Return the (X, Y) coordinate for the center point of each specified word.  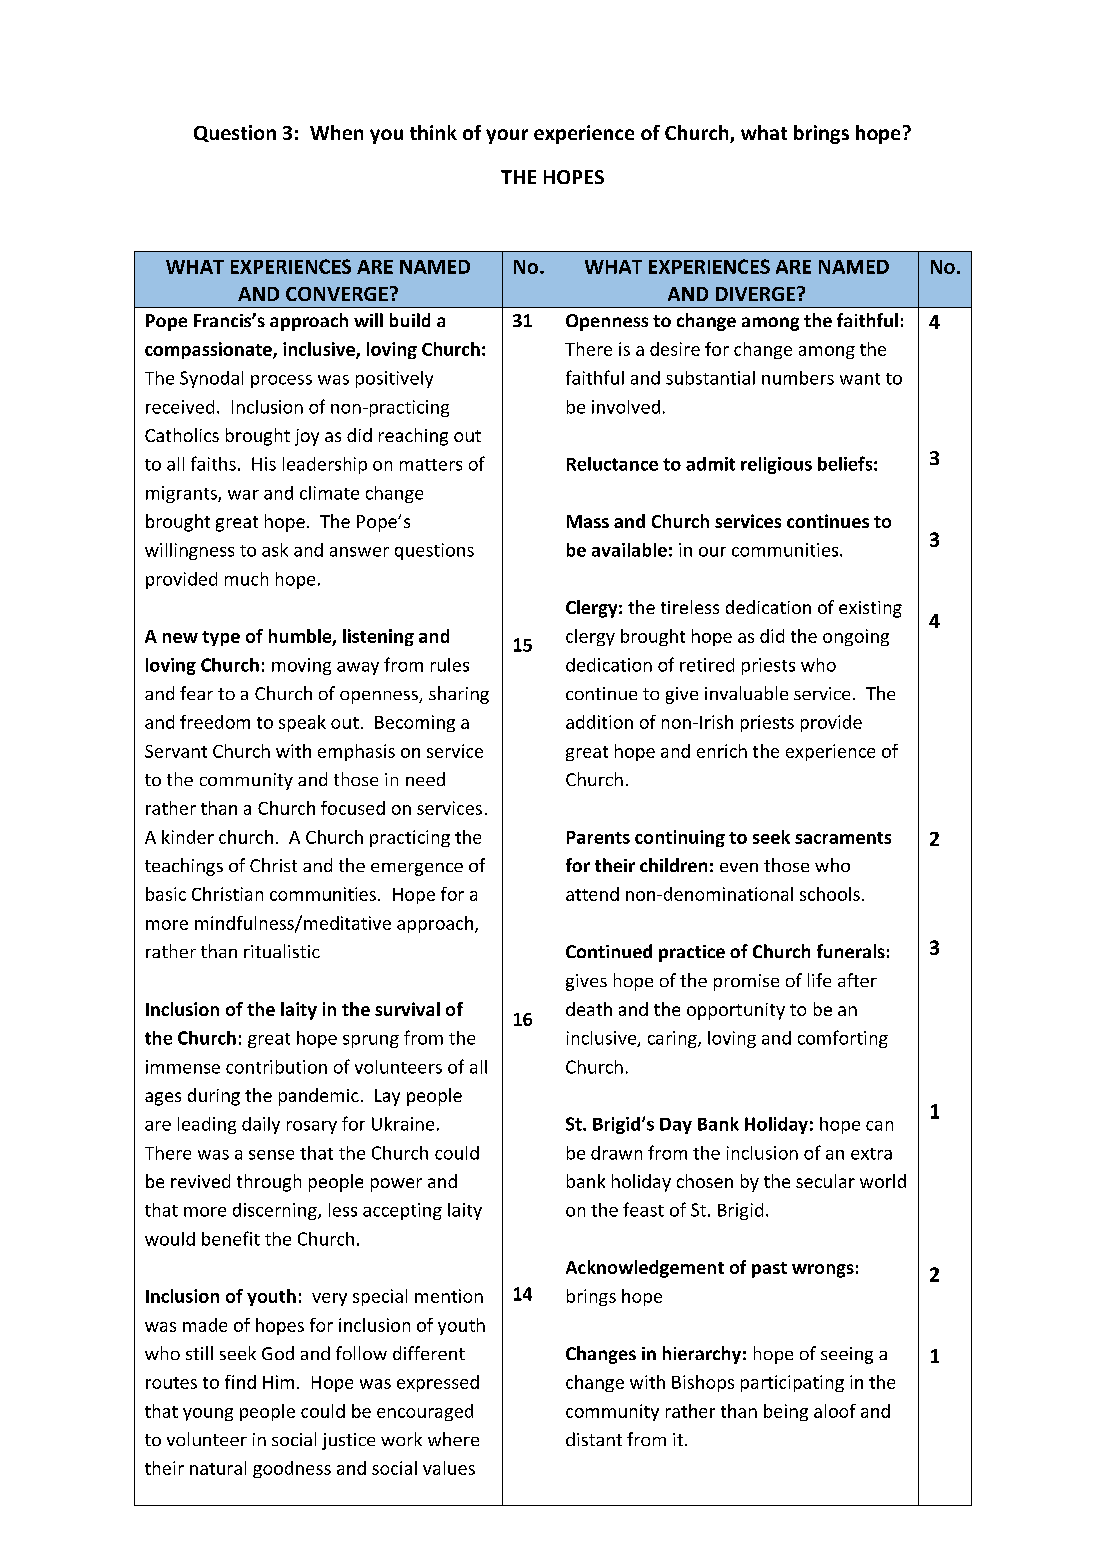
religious (776, 465)
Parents (598, 837)
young (208, 1414)
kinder (188, 837)
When (336, 132)
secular (825, 1181)
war (243, 495)
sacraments (843, 838)
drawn (616, 1153)
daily (261, 1125)
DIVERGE (757, 294)
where (453, 1439)
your (507, 136)
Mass (588, 521)
